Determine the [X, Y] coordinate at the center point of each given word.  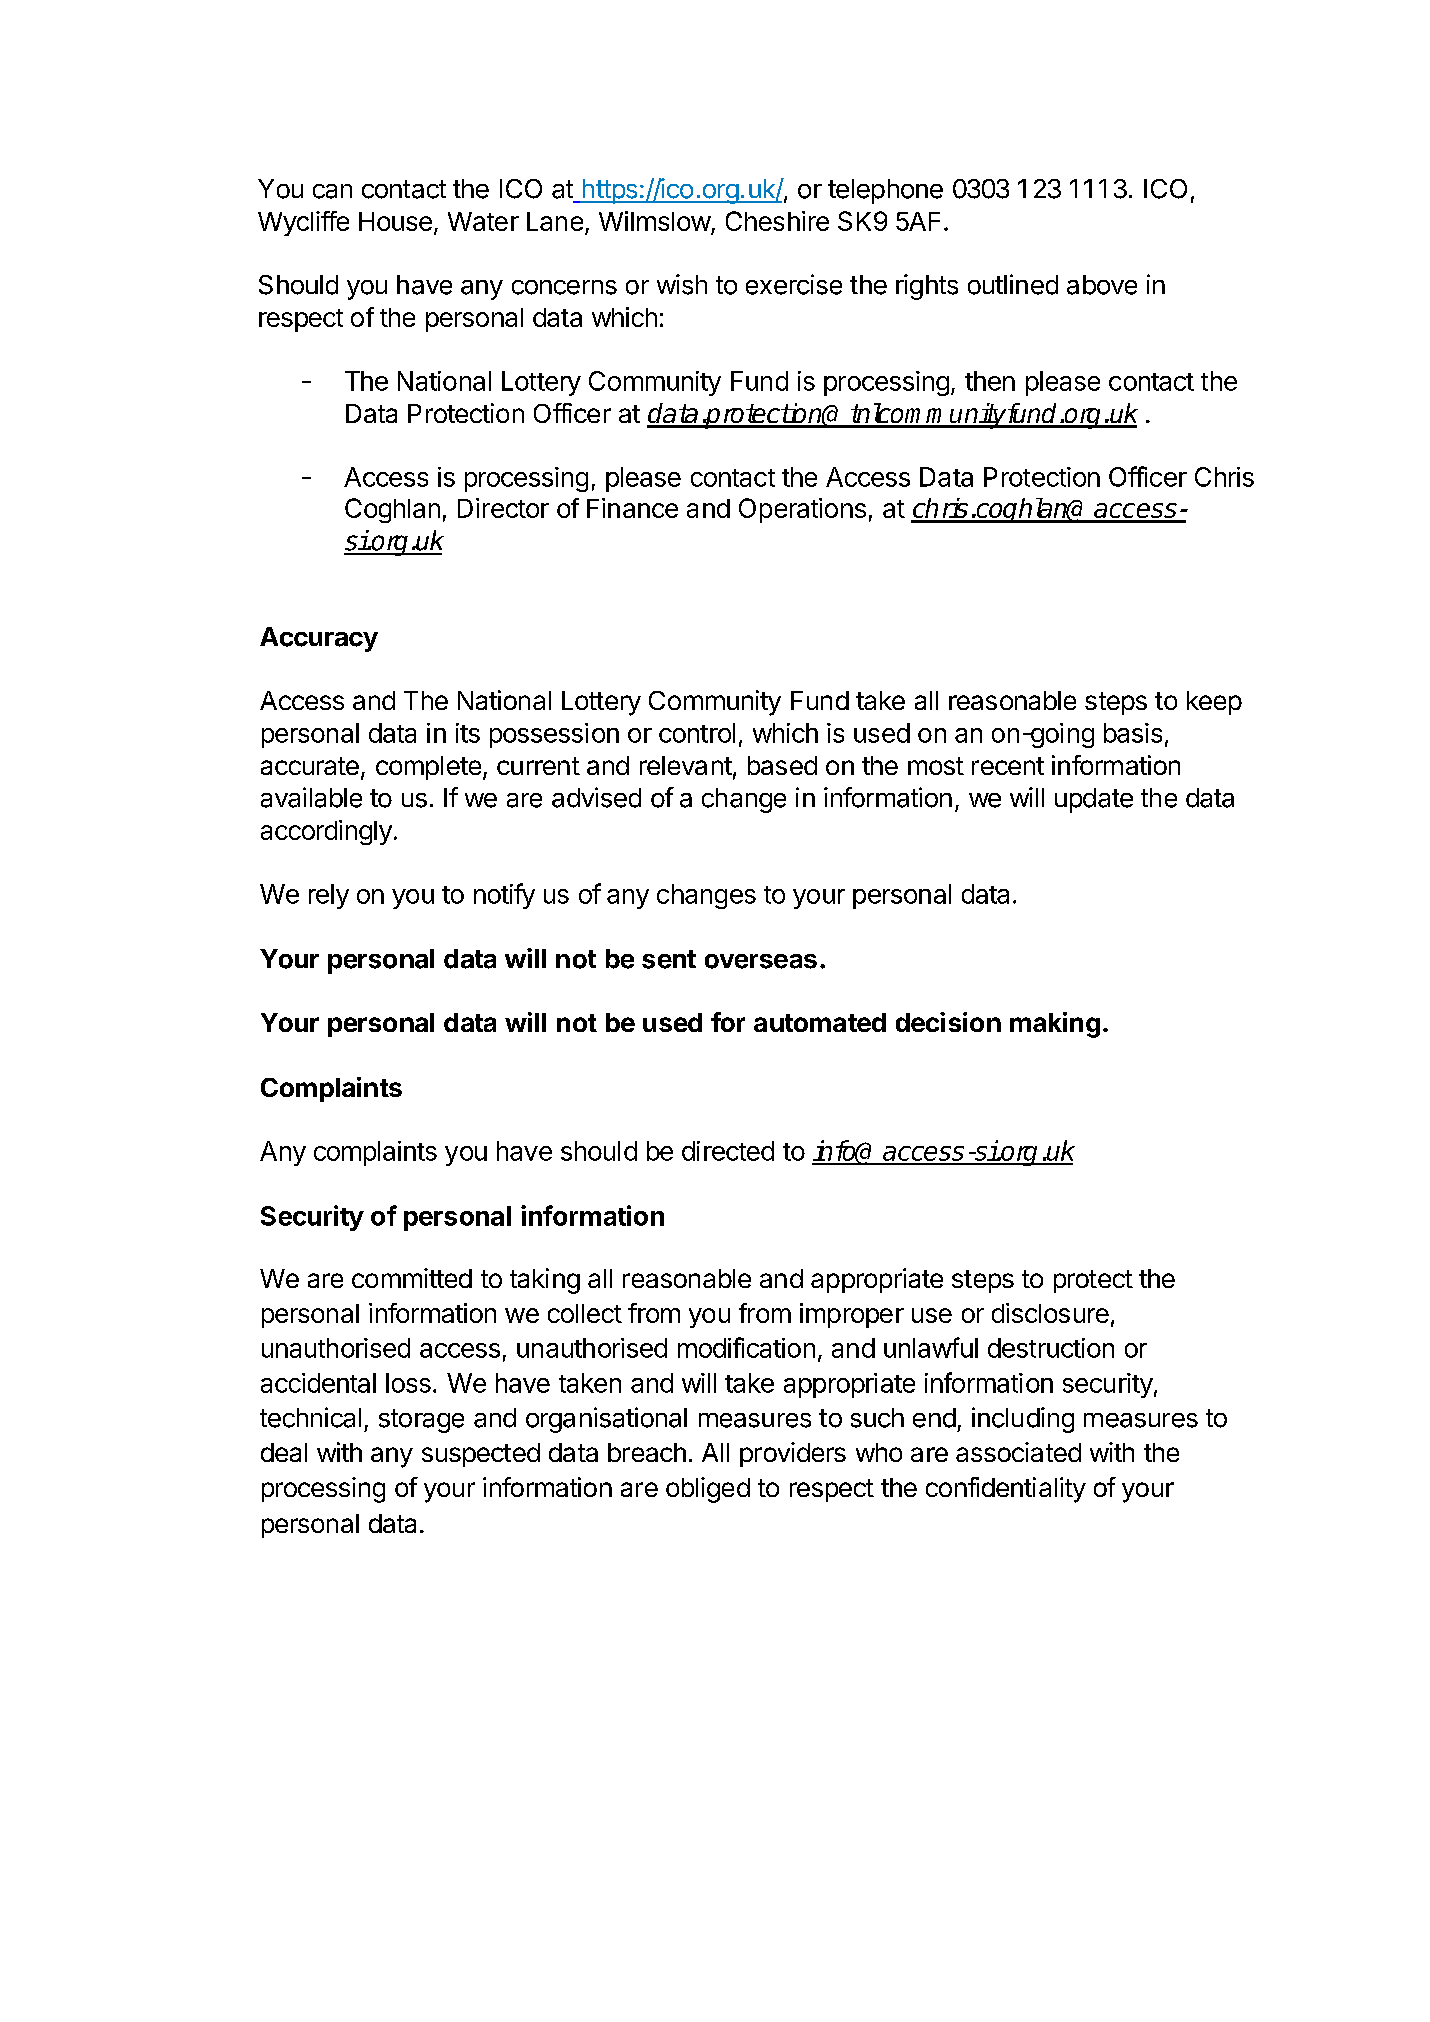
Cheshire [777, 221]
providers [793, 1454]
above [1102, 285]
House [395, 221]
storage [421, 1421]
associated [1018, 1452]
